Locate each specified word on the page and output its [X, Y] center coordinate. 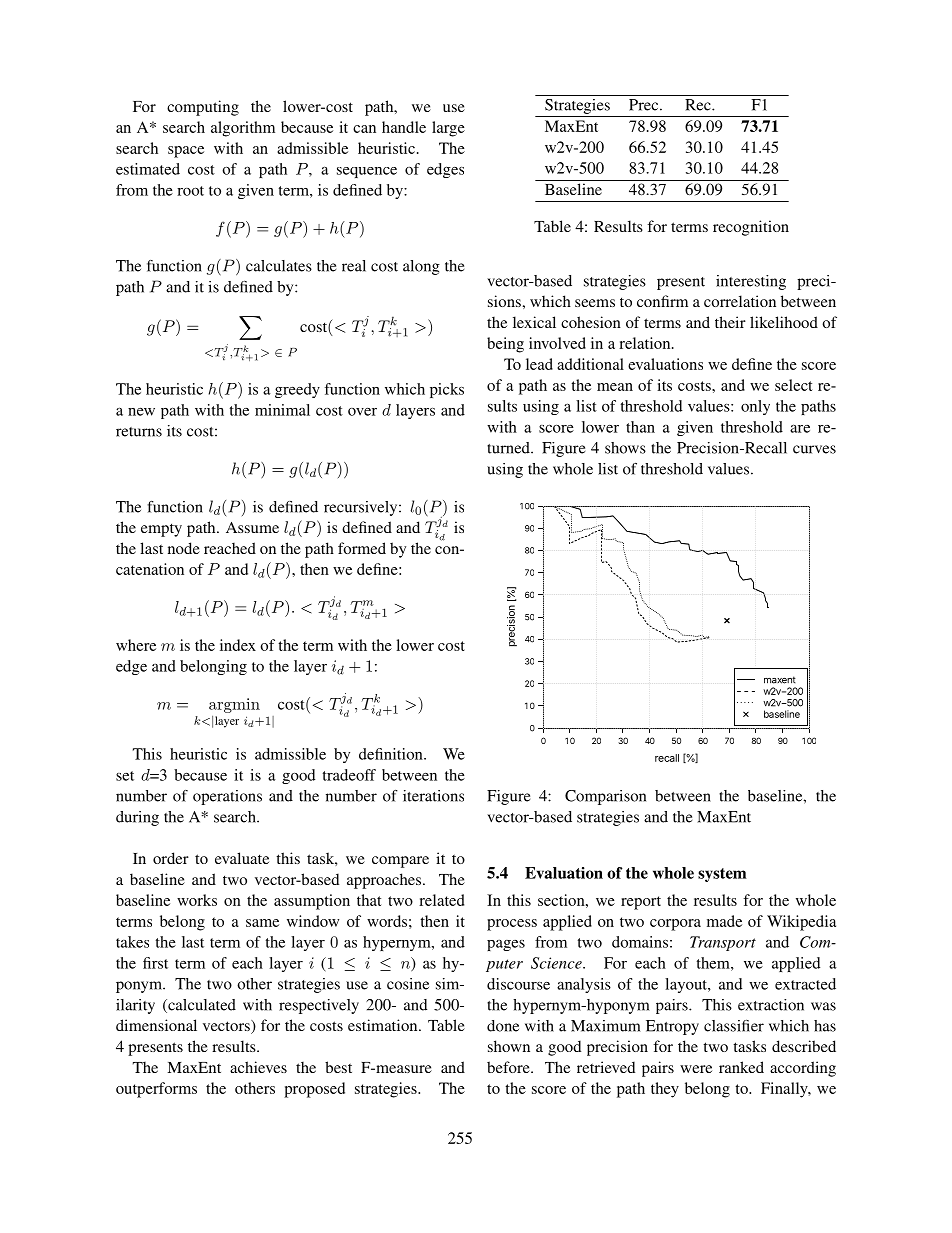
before [509, 1067]
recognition [751, 228]
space [186, 152]
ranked [741, 1067]
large [448, 129]
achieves [258, 1067]
